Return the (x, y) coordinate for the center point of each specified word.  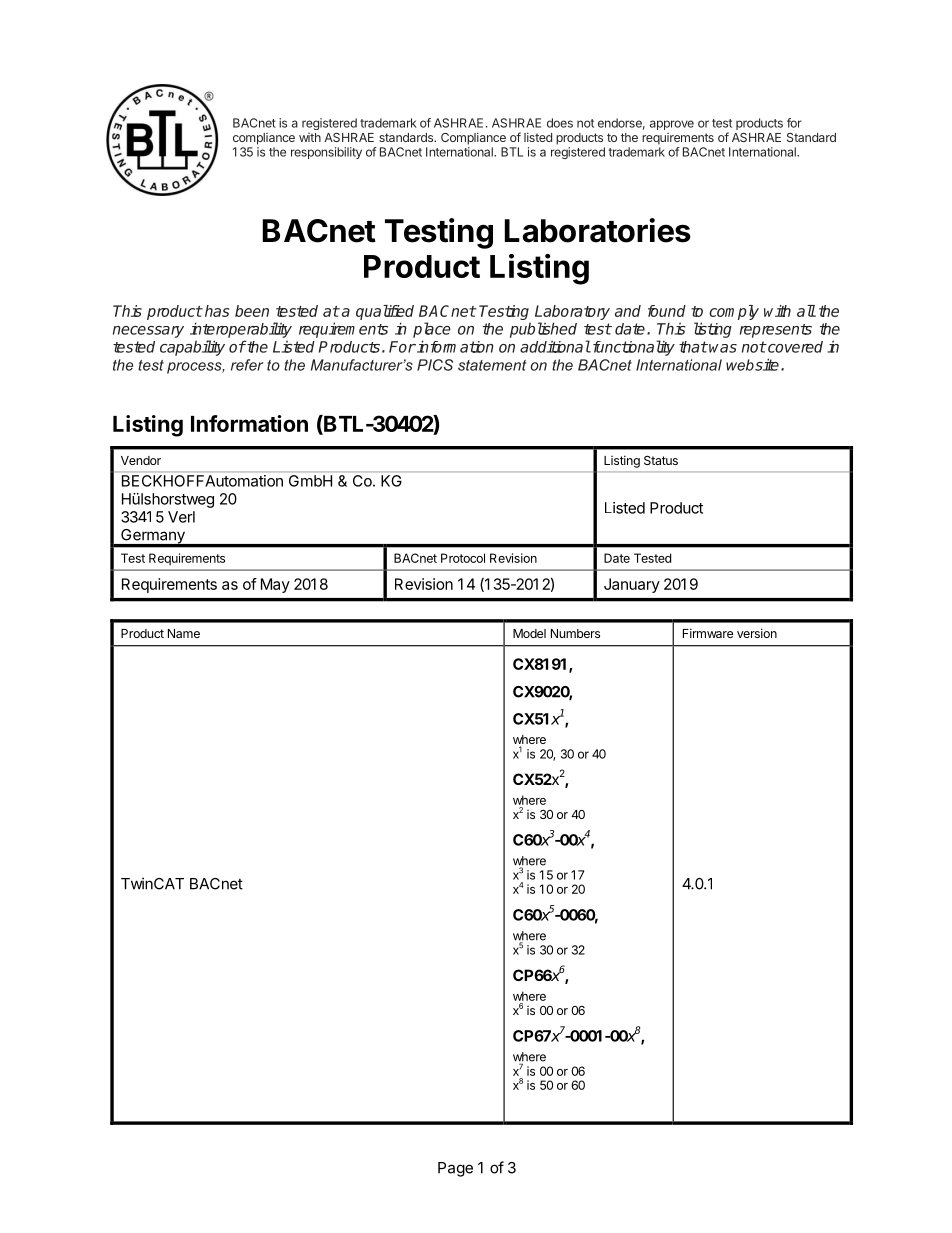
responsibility (326, 153)
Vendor (141, 460)
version (757, 633)
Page (455, 1169)
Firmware (708, 633)
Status (661, 460)
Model (529, 633)
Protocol (463, 558)
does (560, 123)
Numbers (575, 633)
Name (184, 633)
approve (672, 125)
